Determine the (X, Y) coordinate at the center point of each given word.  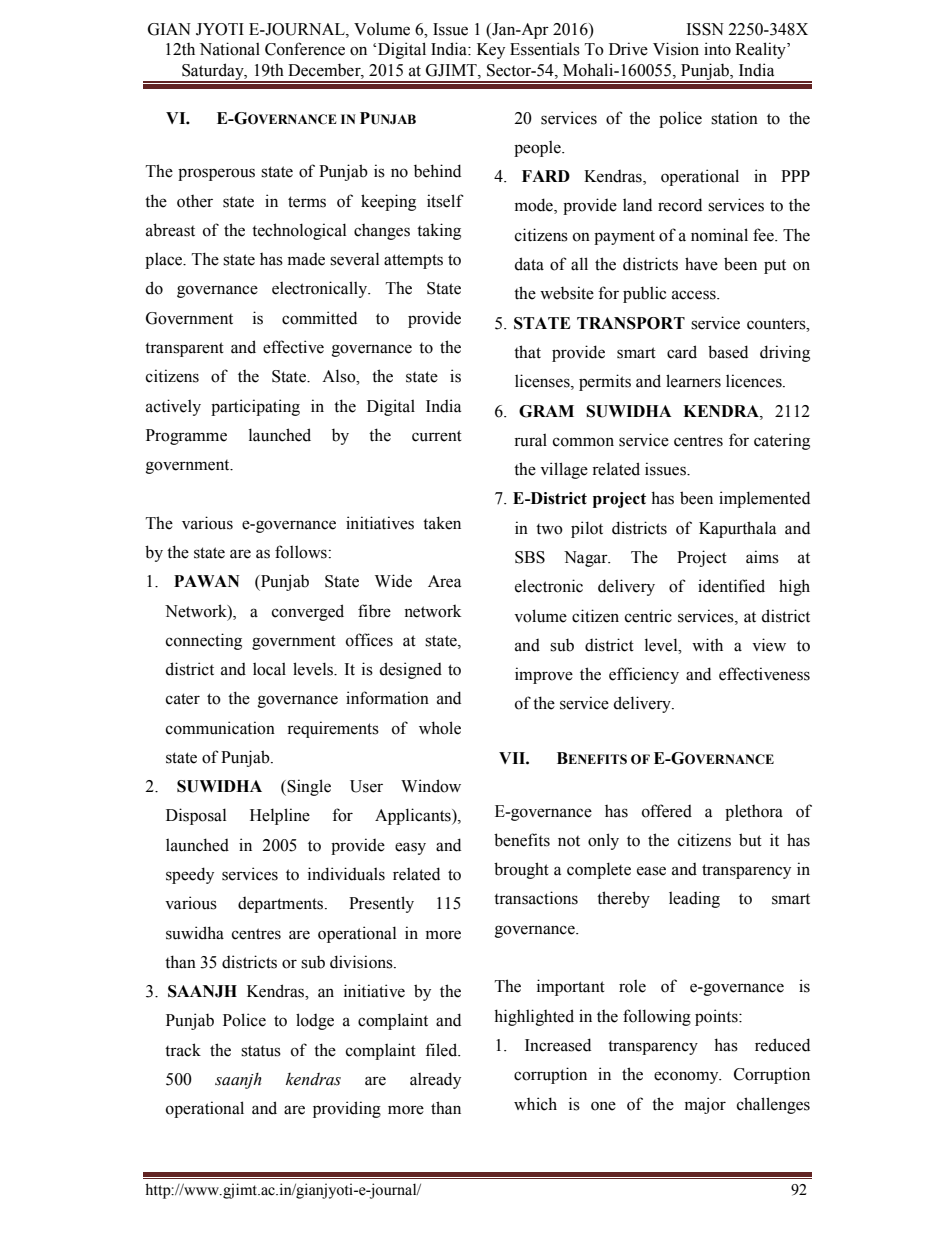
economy (687, 1077)
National (230, 49)
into (717, 49)
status (261, 1051)
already (435, 1080)
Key (491, 51)
